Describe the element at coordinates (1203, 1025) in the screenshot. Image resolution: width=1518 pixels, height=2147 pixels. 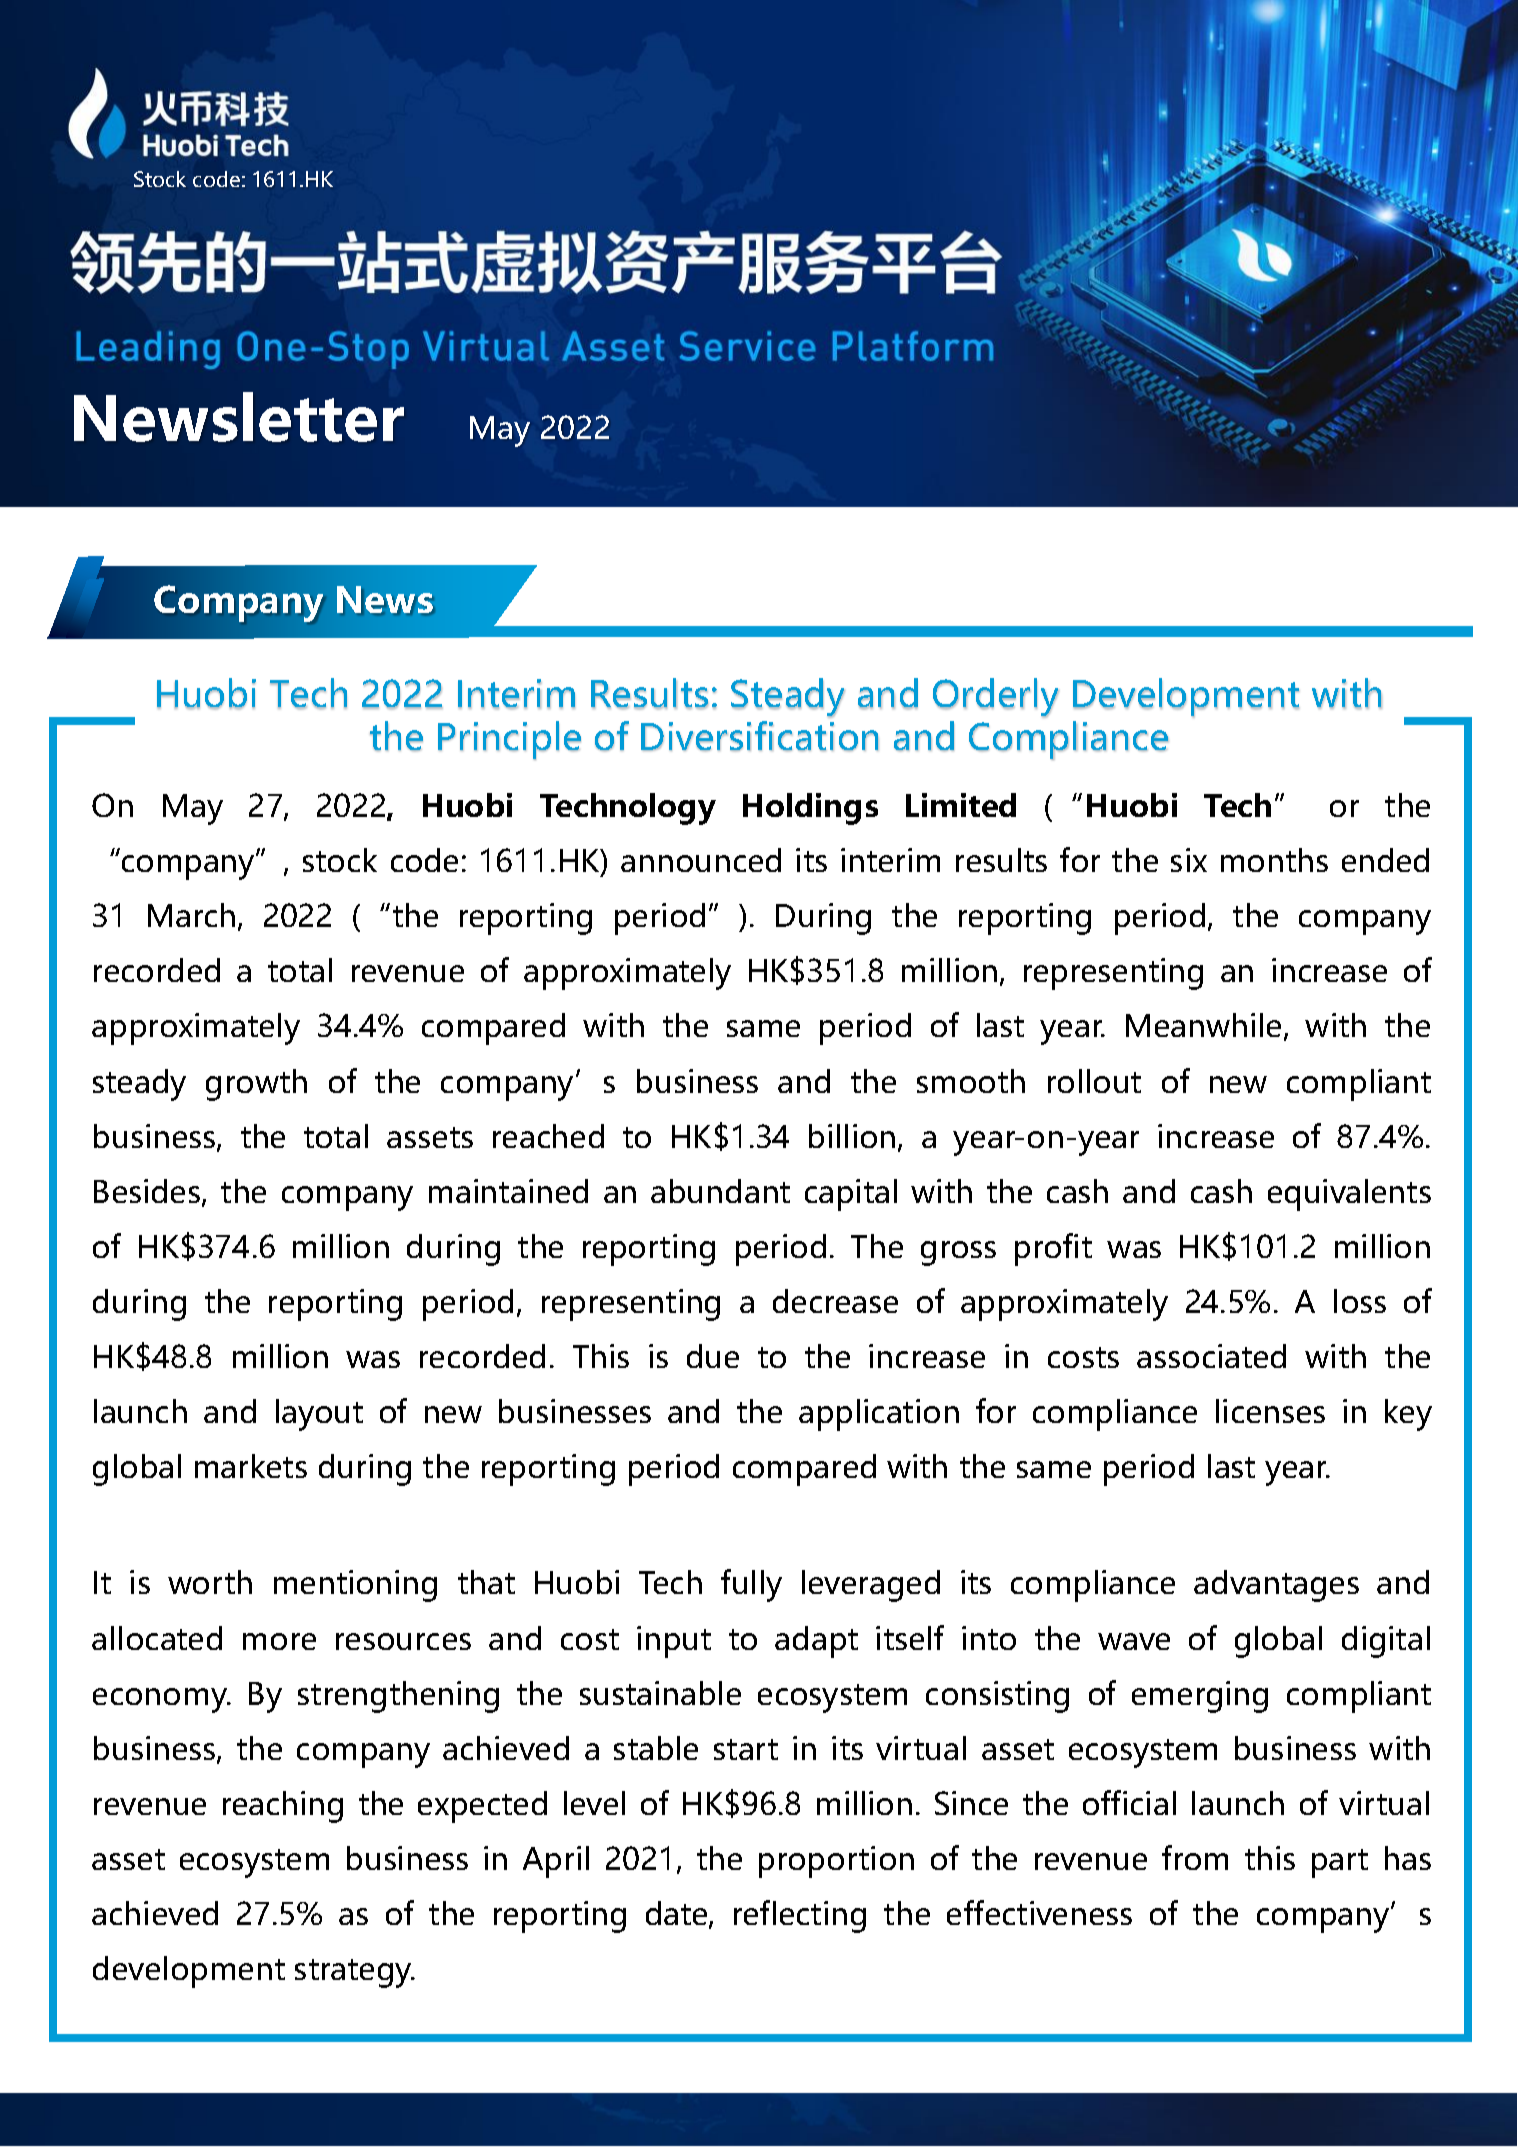
I see `Meanwhile` at that location.
